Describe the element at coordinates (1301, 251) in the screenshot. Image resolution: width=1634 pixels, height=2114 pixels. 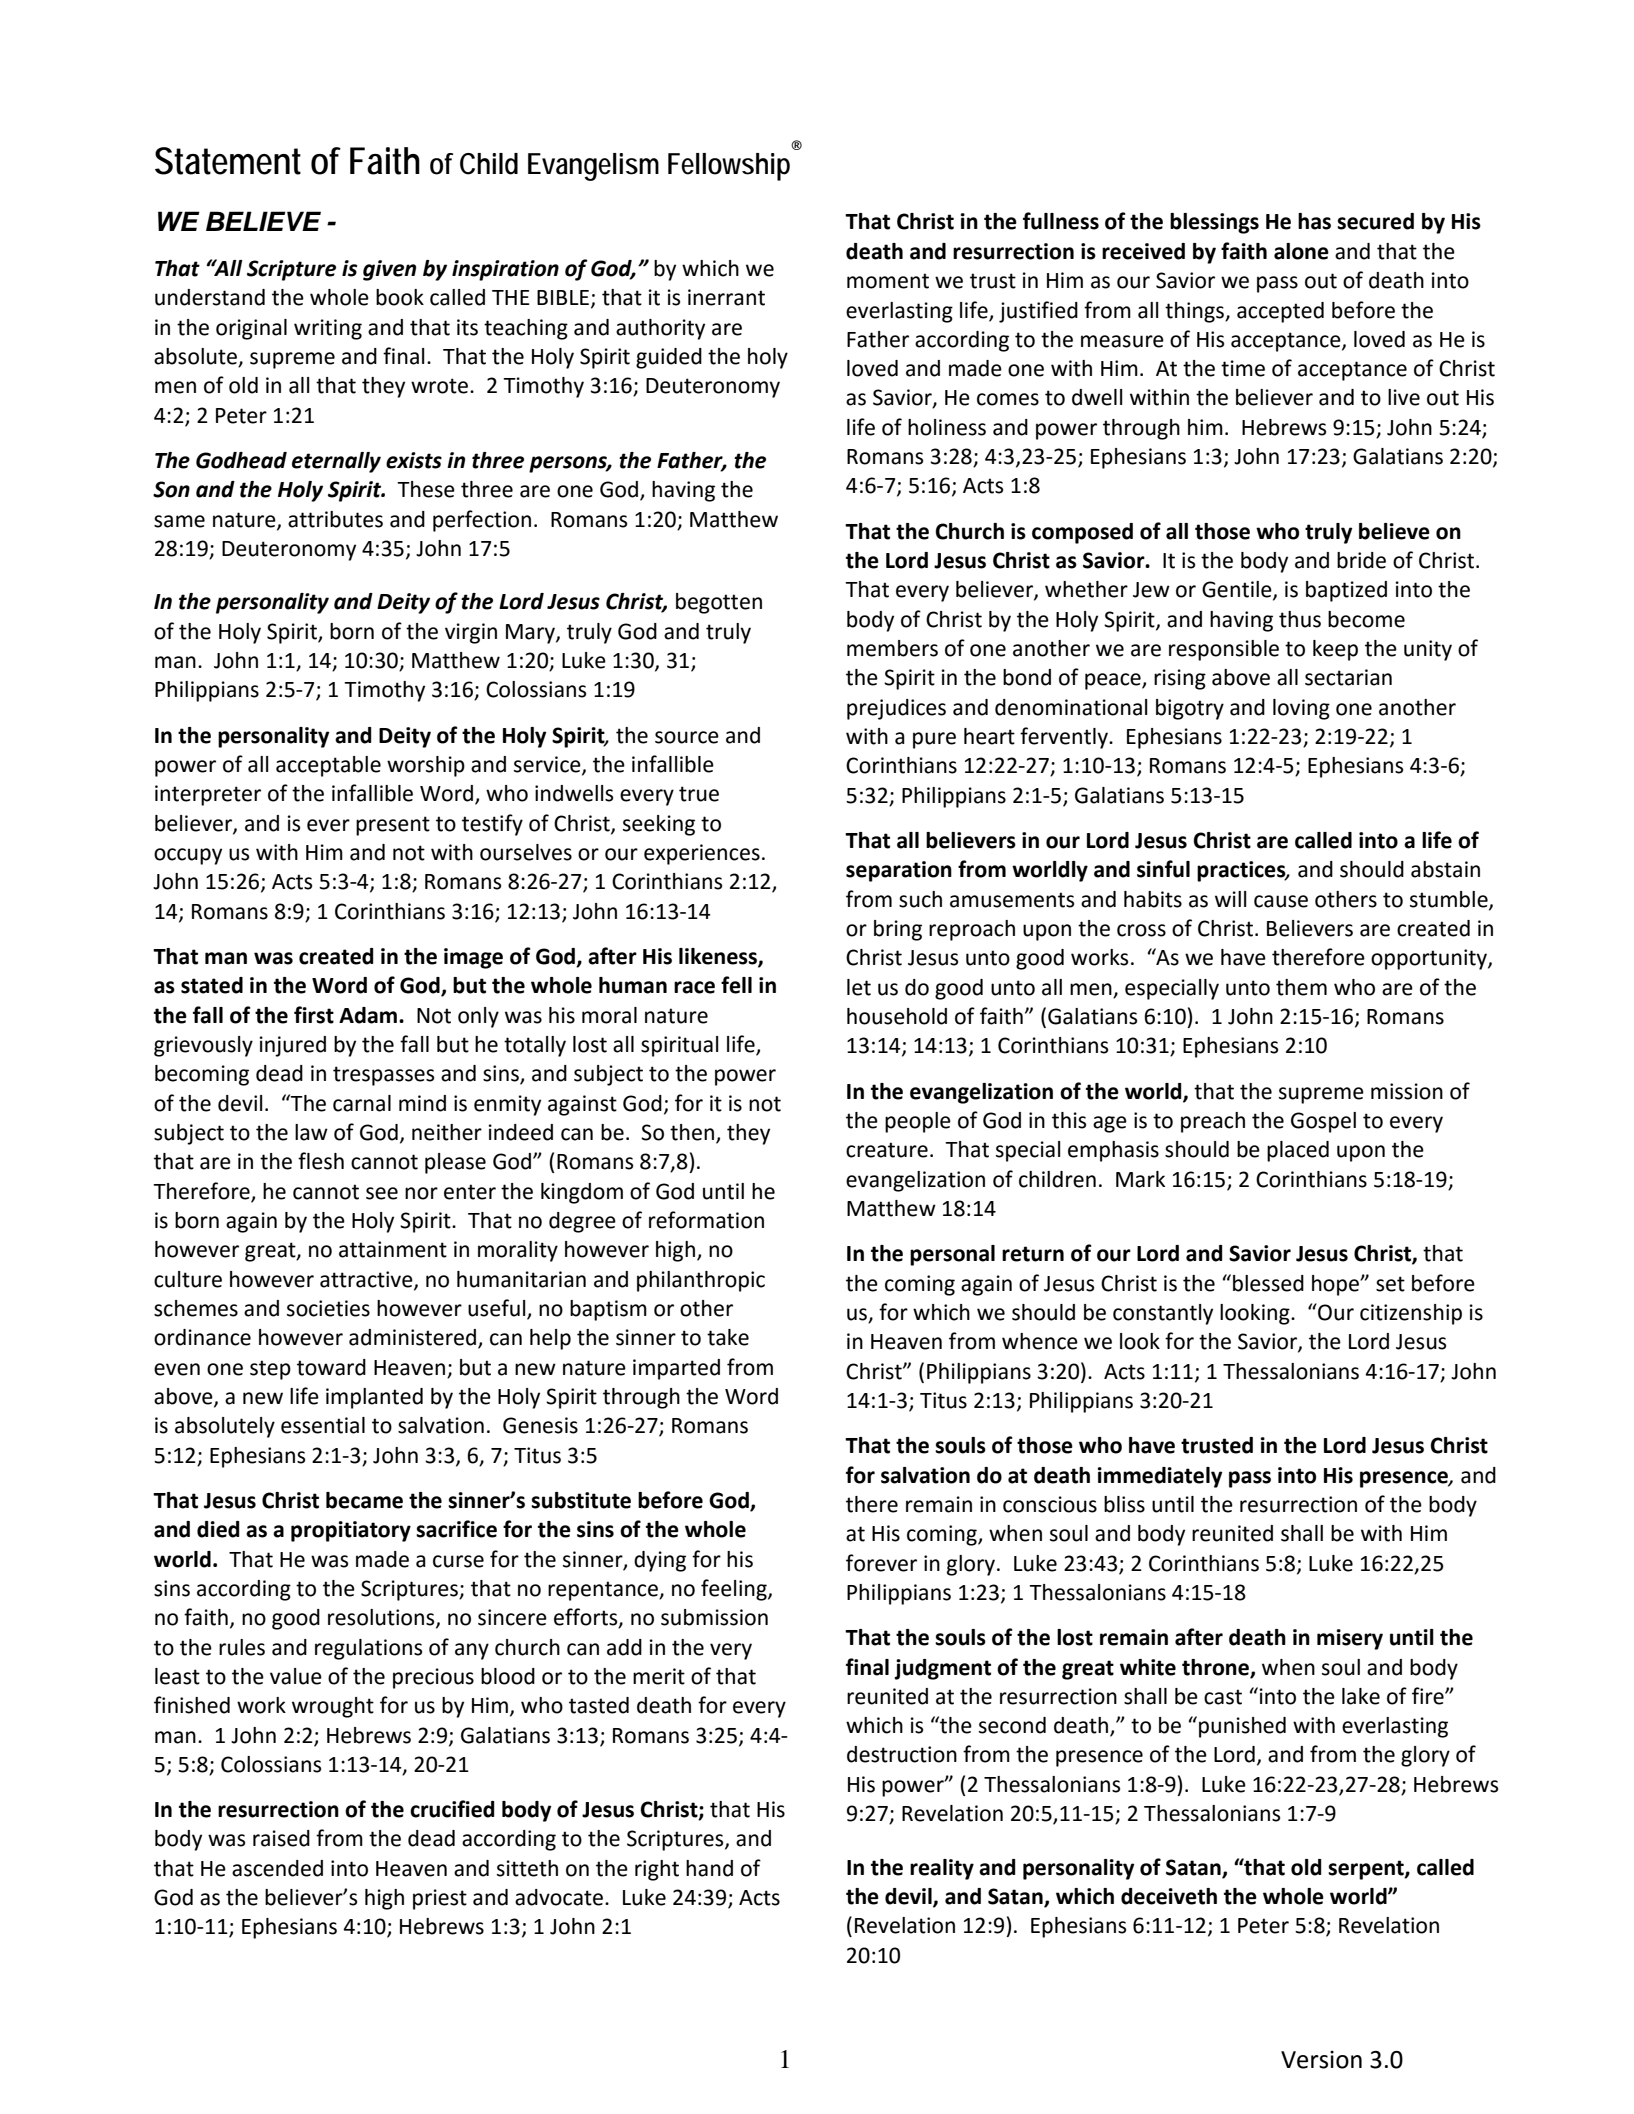
I see `alone` at that location.
